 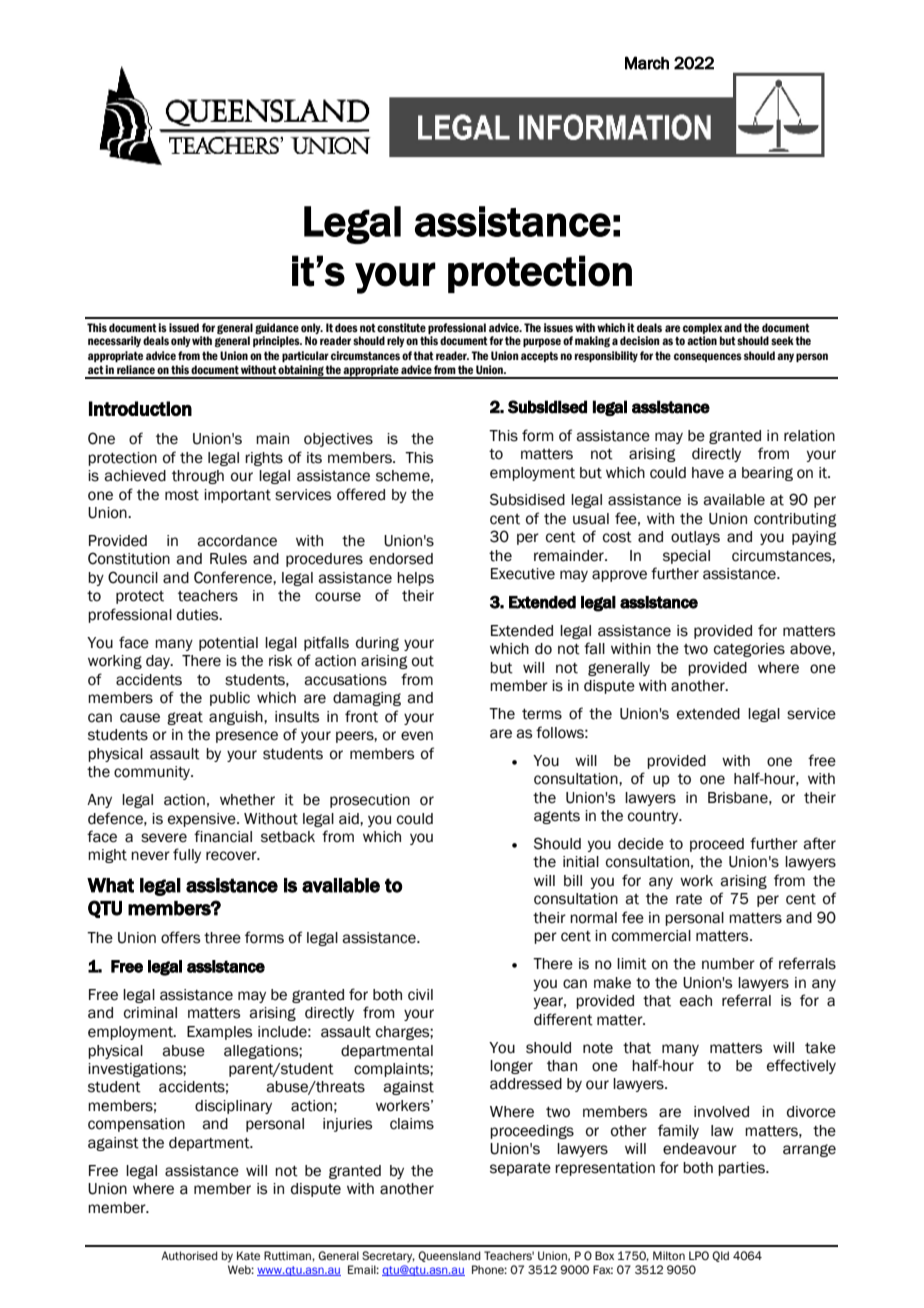 I want to click on complex, so click(x=703, y=328).
